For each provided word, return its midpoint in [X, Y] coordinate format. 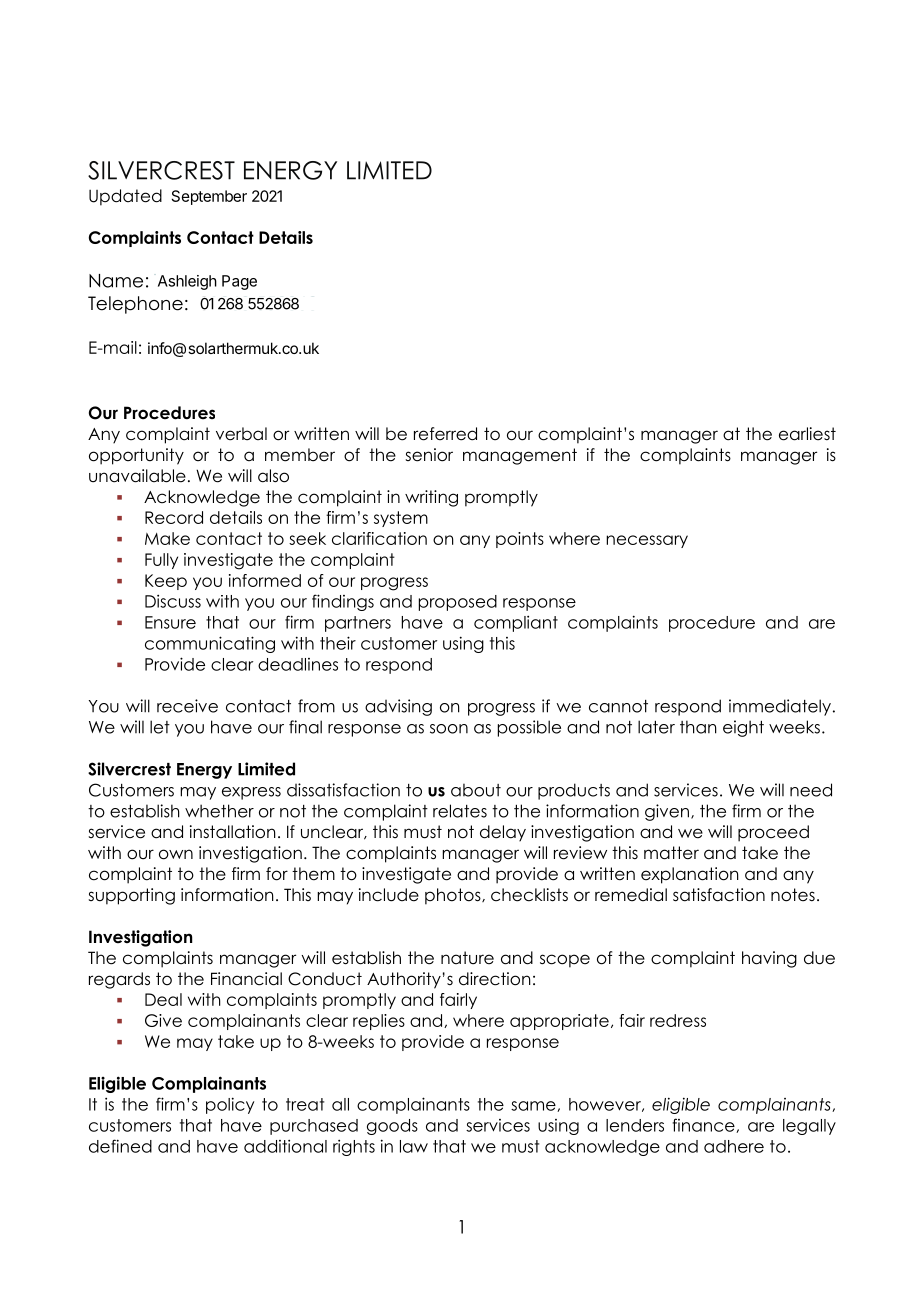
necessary [647, 541]
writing [431, 498]
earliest [807, 434]
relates [460, 811]
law [414, 1146]
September [209, 197]
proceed [773, 833]
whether [219, 811]
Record [174, 517]
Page [239, 282]
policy [230, 1105]
